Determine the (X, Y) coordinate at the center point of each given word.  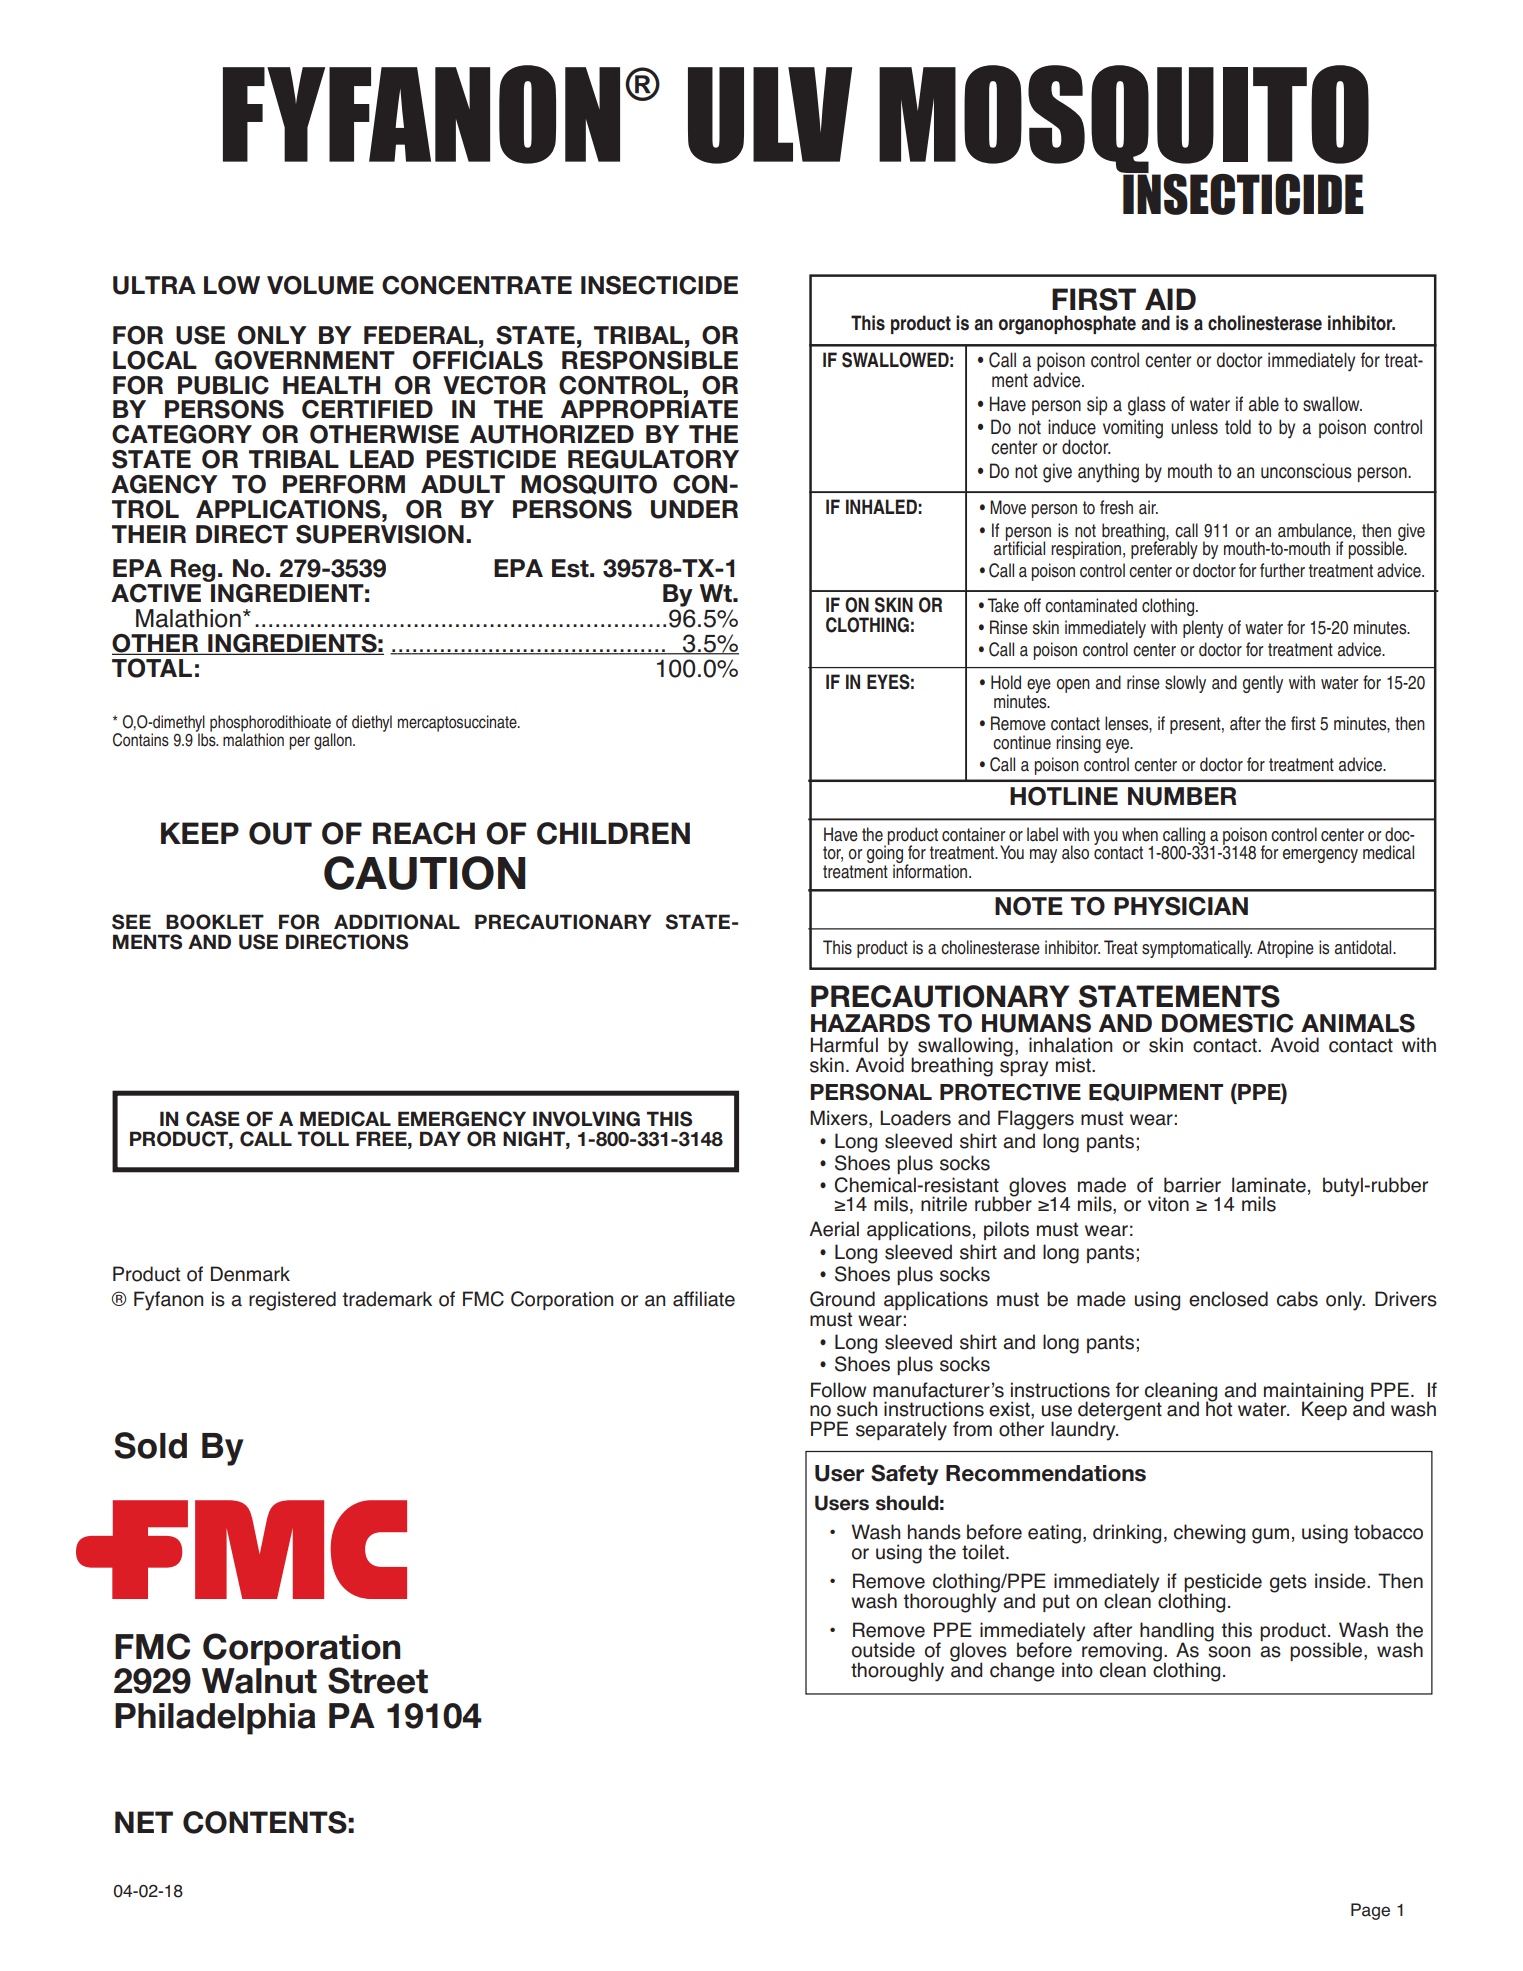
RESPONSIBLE (650, 360)
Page (1370, 1911)
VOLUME (320, 285)
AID (1170, 299)
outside (883, 1650)
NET (144, 1822)
